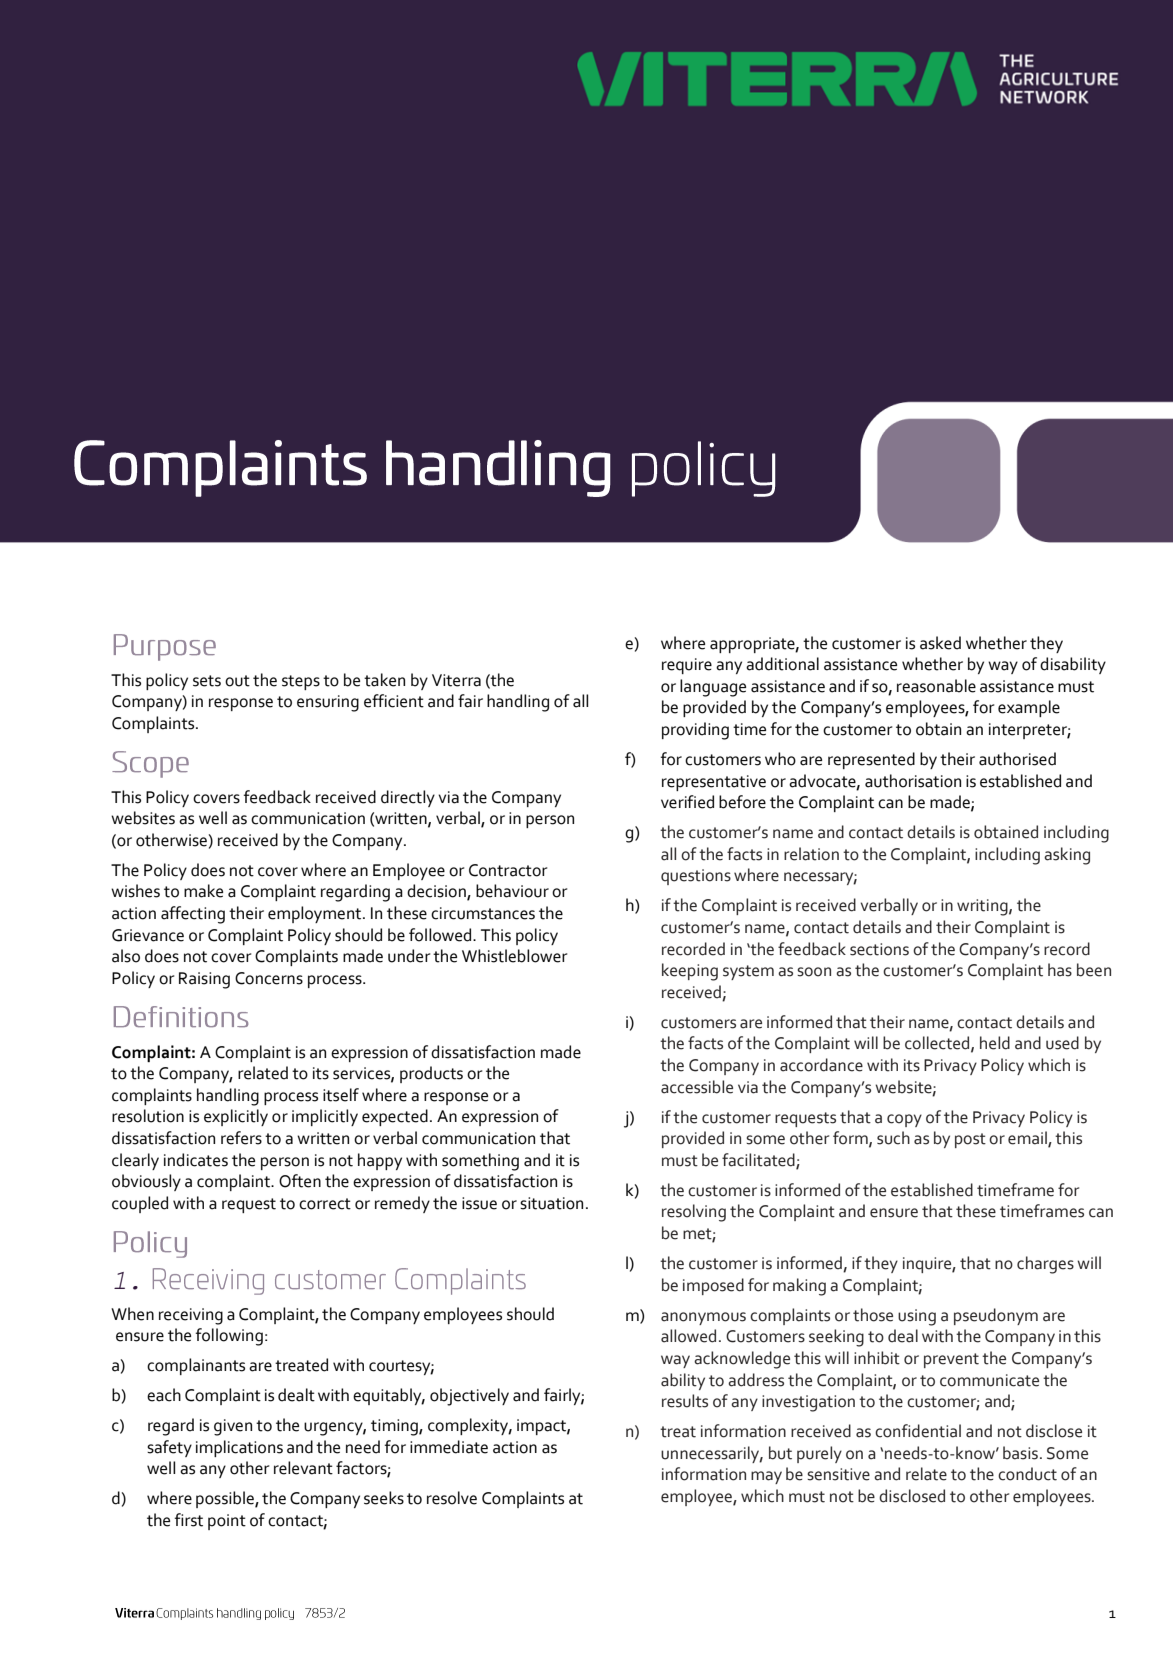  I want to click on Whistleblower, so click(514, 956).
